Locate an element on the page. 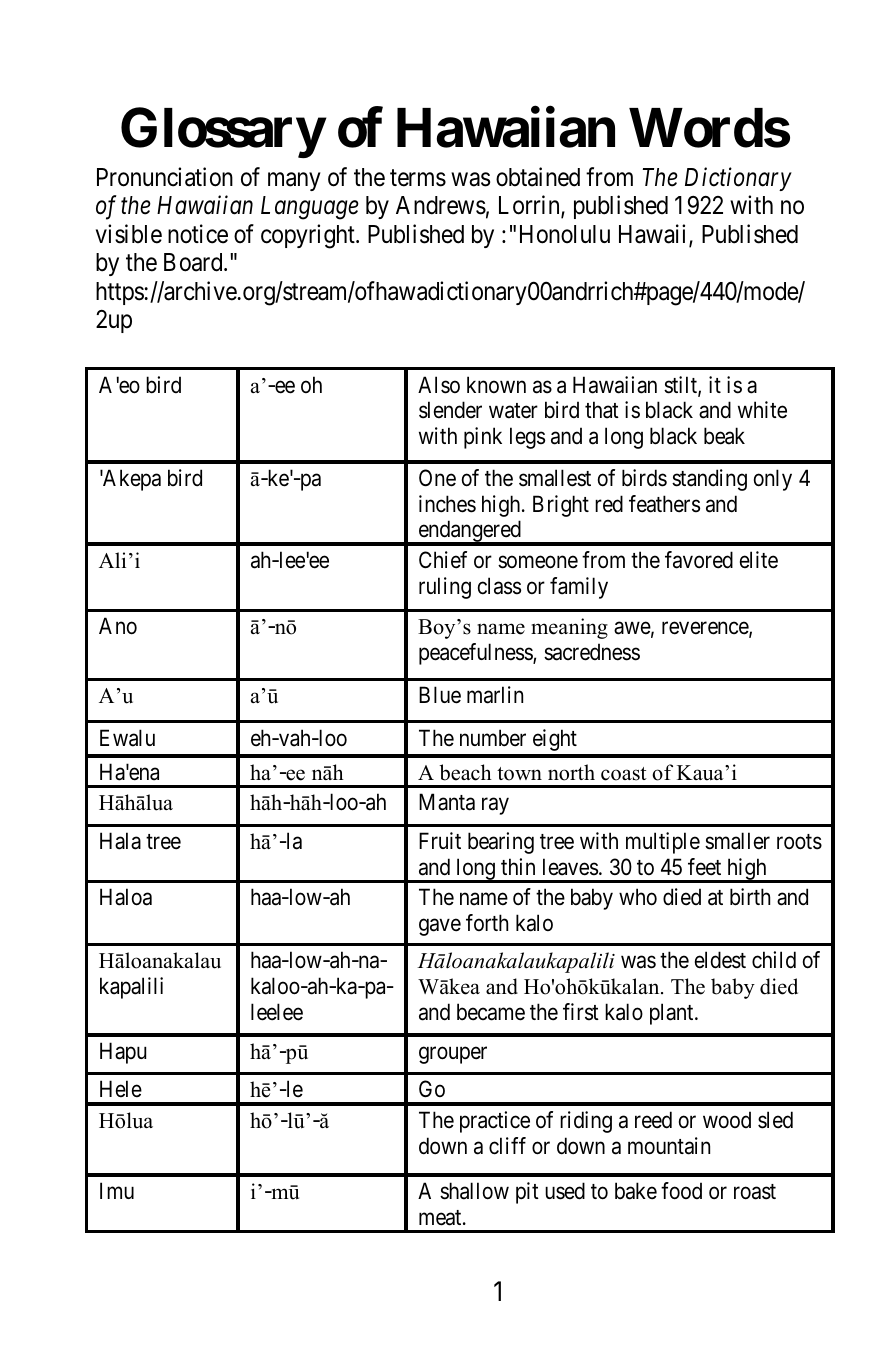  beak is located at coordinates (724, 436).
